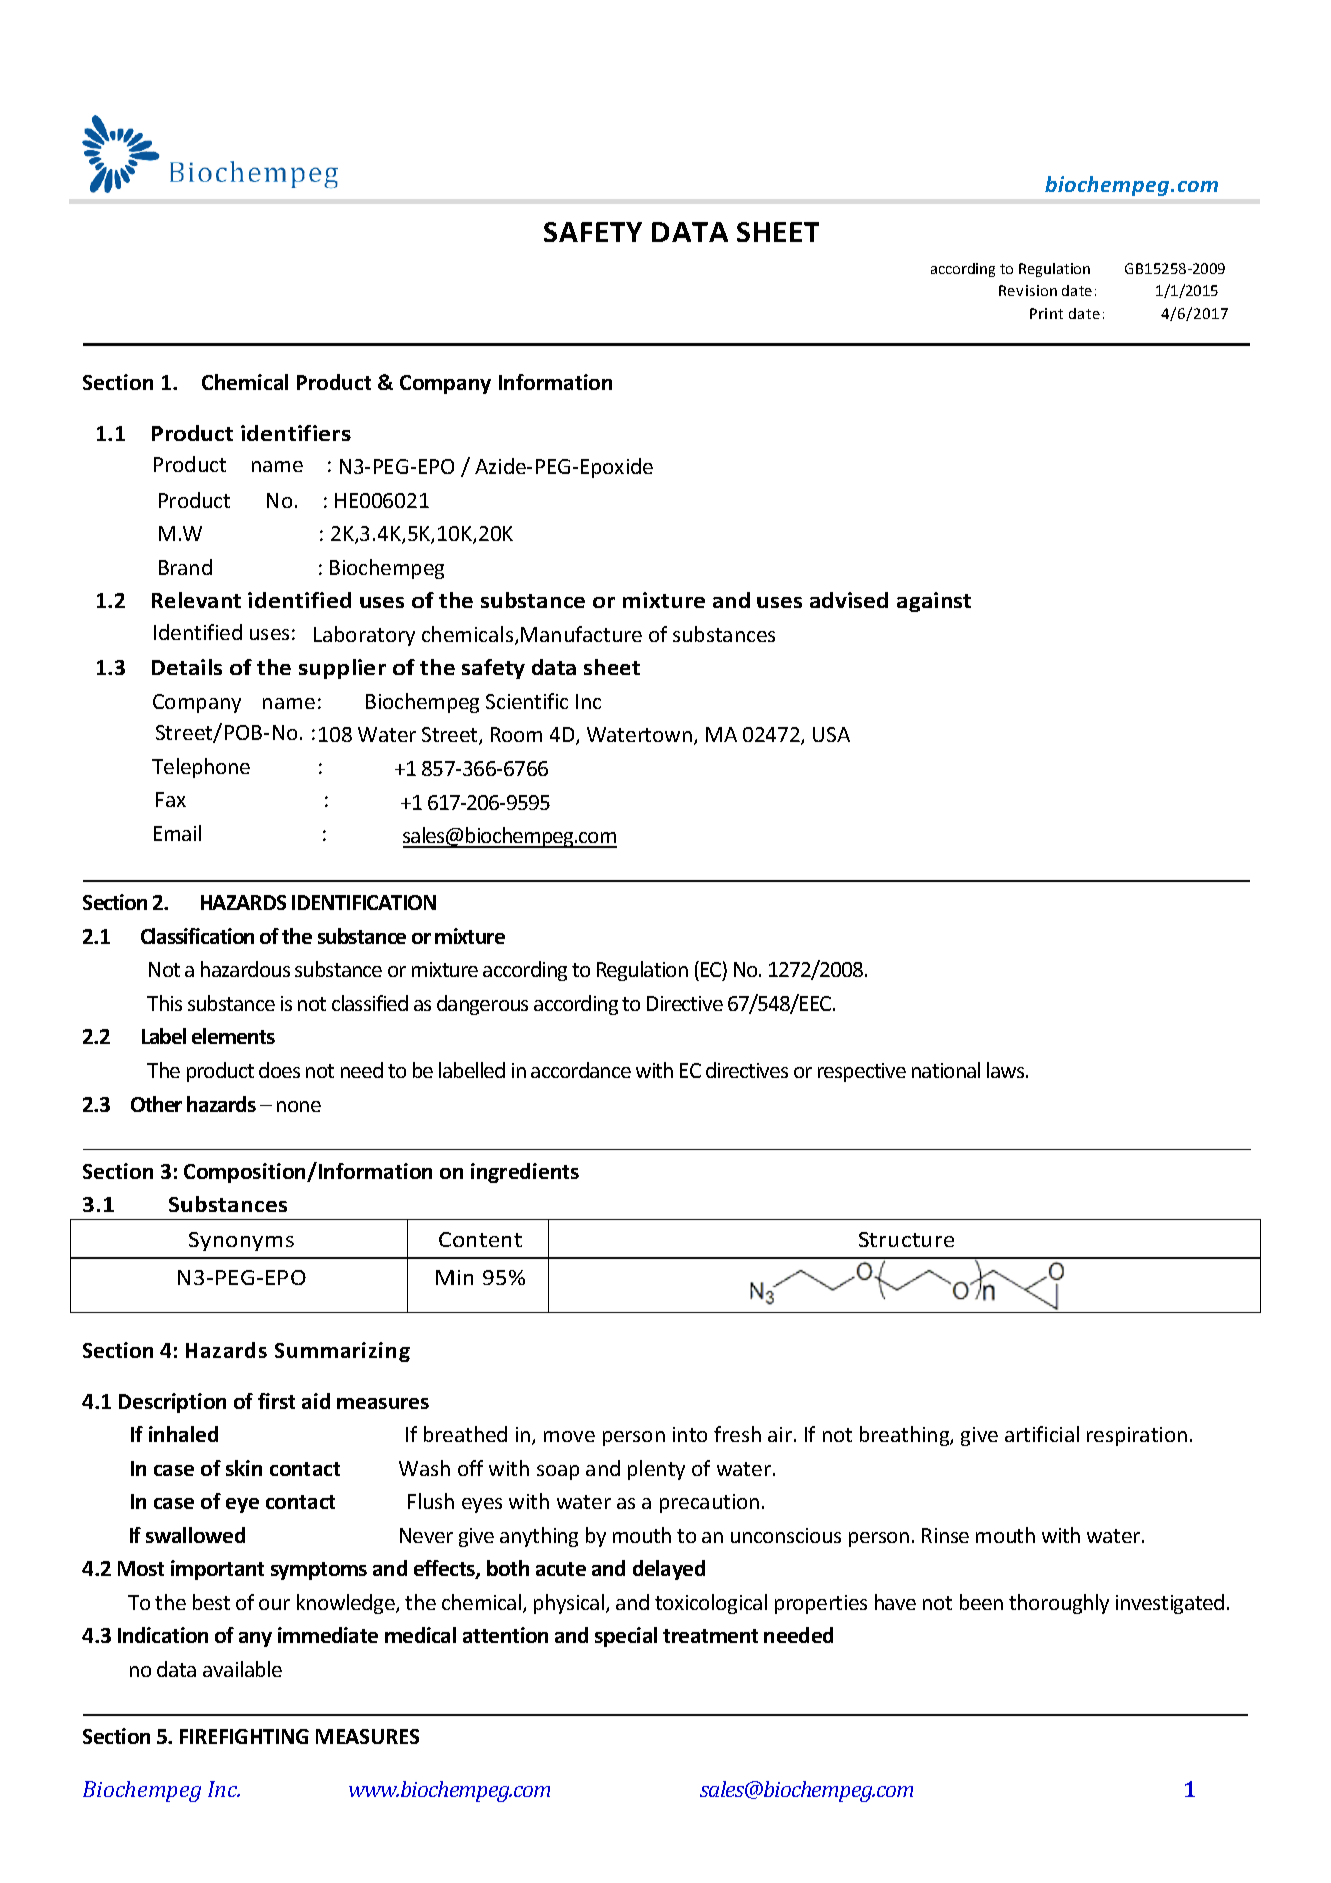 The width and height of the page is (1331, 1883). I want to click on Relevant, so click(196, 600).
